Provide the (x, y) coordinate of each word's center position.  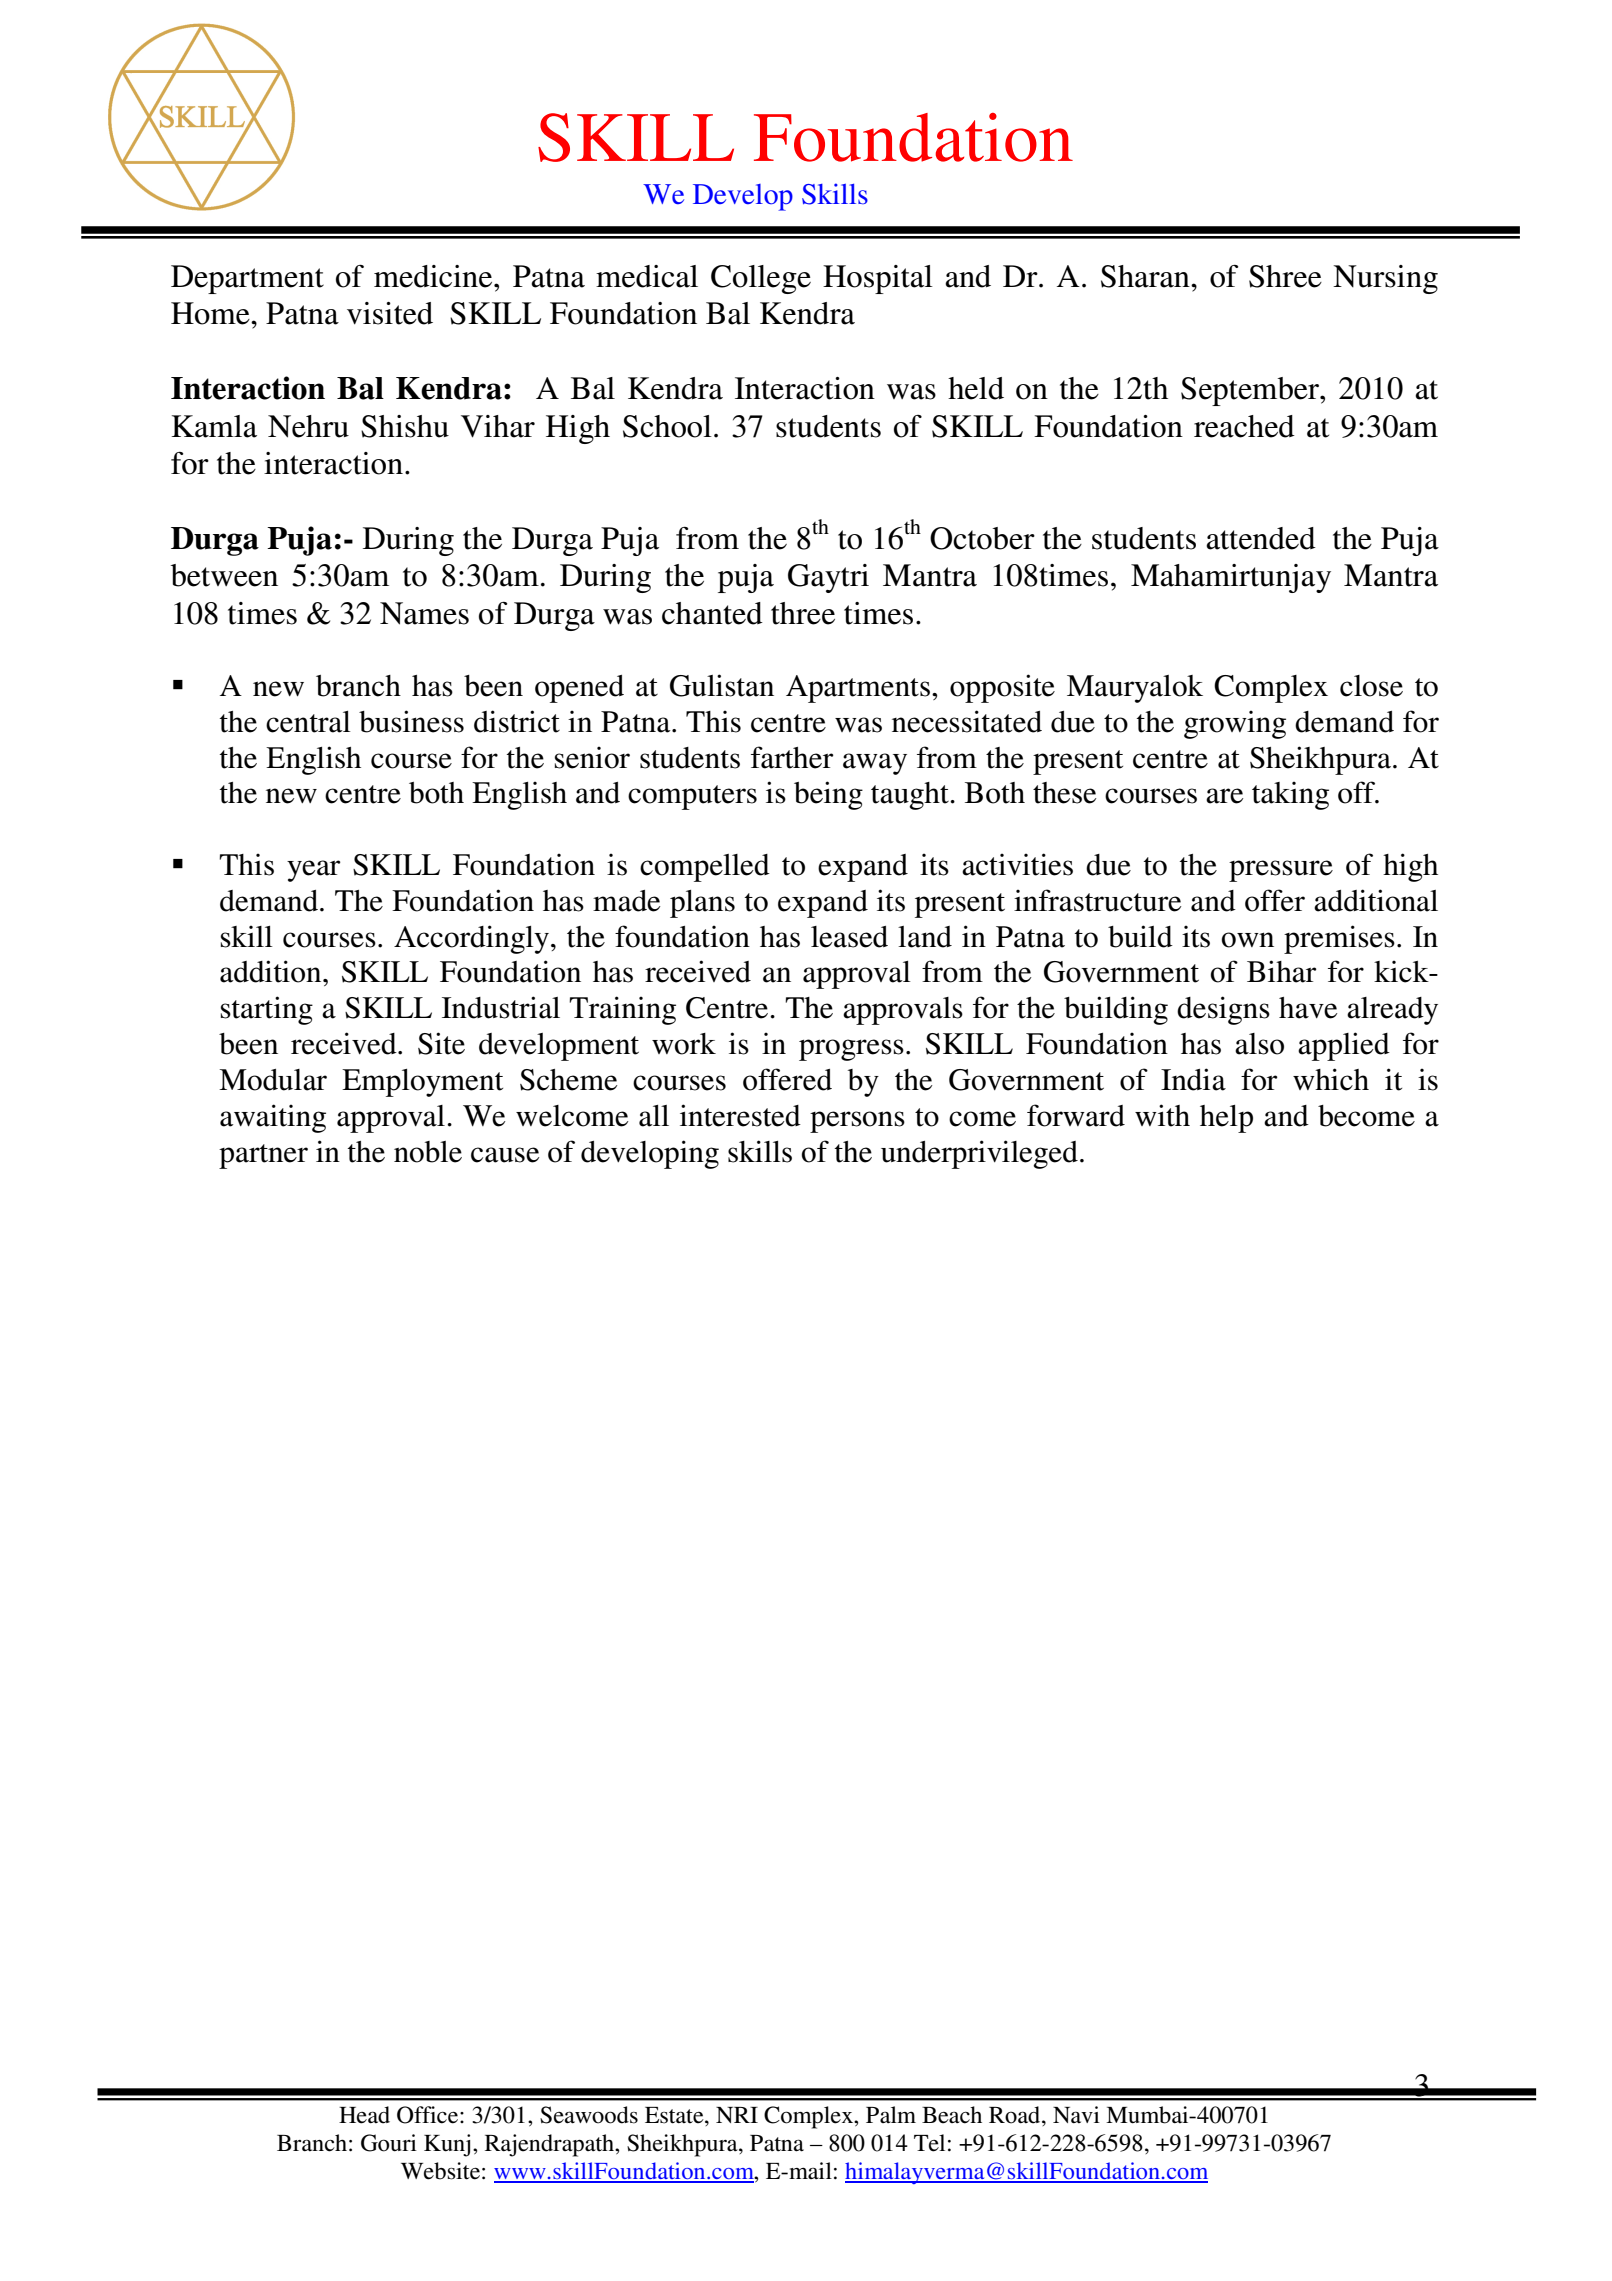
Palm (891, 2114)
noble (428, 1152)
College (761, 279)
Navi (1076, 2114)
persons (857, 1122)
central (308, 722)
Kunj (447, 2145)
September (1251, 391)
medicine (434, 276)
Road (1016, 2115)
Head (364, 2115)
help (1226, 1119)
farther (792, 757)
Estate (675, 2115)
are (1224, 796)
